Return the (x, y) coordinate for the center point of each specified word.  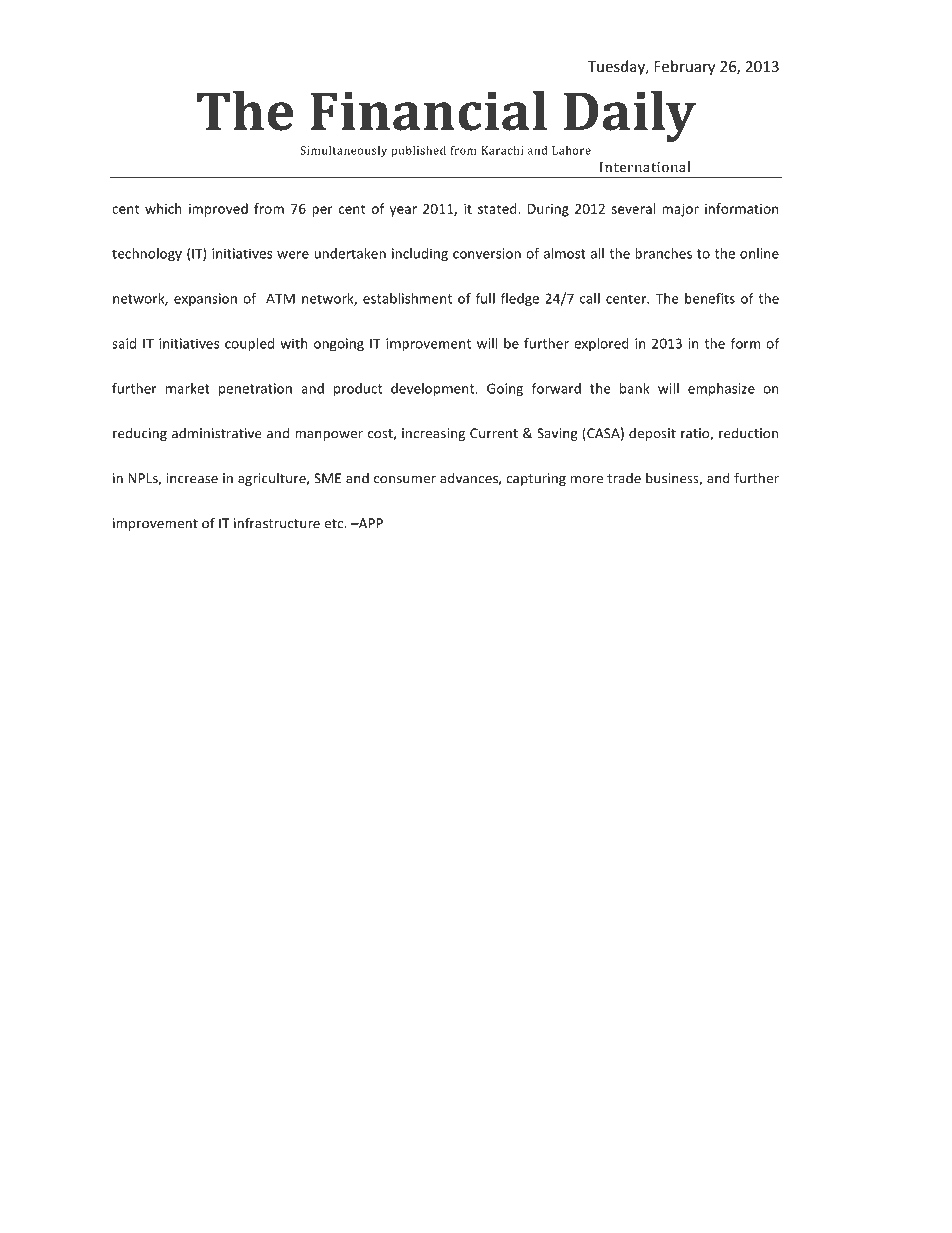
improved (218, 210)
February (684, 67)
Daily (630, 116)
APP (369, 523)
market (188, 388)
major (680, 210)
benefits (710, 298)
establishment (407, 298)
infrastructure (277, 523)
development (434, 390)
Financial (429, 111)
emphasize (721, 390)
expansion (205, 299)
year (403, 211)
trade (624, 478)
